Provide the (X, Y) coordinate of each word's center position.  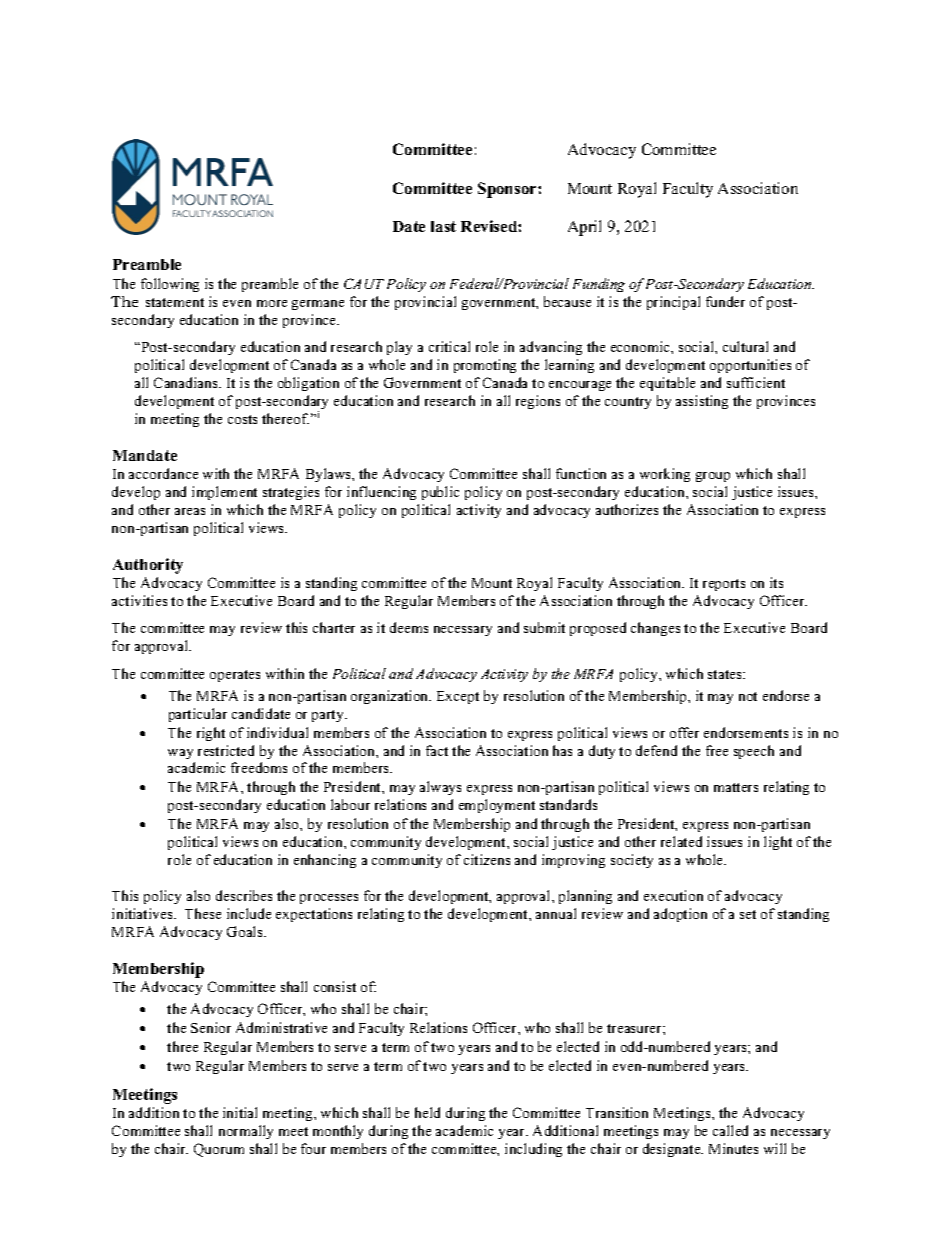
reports (724, 585)
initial (240, 1112)
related (681, 841)
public (440, 493)
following (170, 285)
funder (725, 301)
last (443, 226)
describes (244, 895)
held (427, 1112)
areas (190, 511)
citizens (487, 859)
